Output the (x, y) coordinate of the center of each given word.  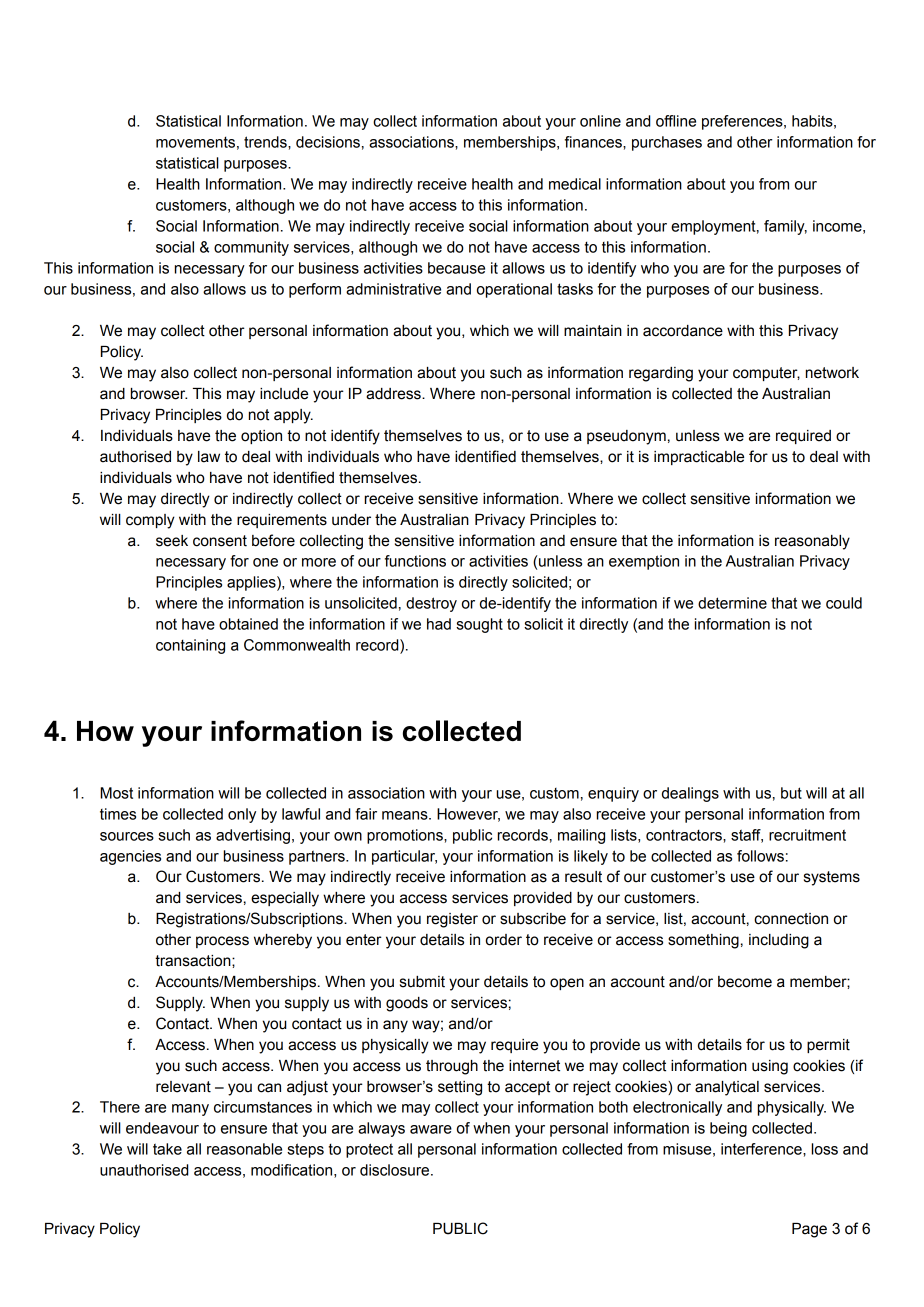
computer (766, 374)
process (222, 942)
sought (479, 625)
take (167, 1149)
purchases (667, 143)
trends (266, 142)
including (779, 941)
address (394, 394)
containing (190, 646)
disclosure (396, 1170)
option (261, 437)
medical (575, 184)
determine (732, 603)
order (504, 940)
